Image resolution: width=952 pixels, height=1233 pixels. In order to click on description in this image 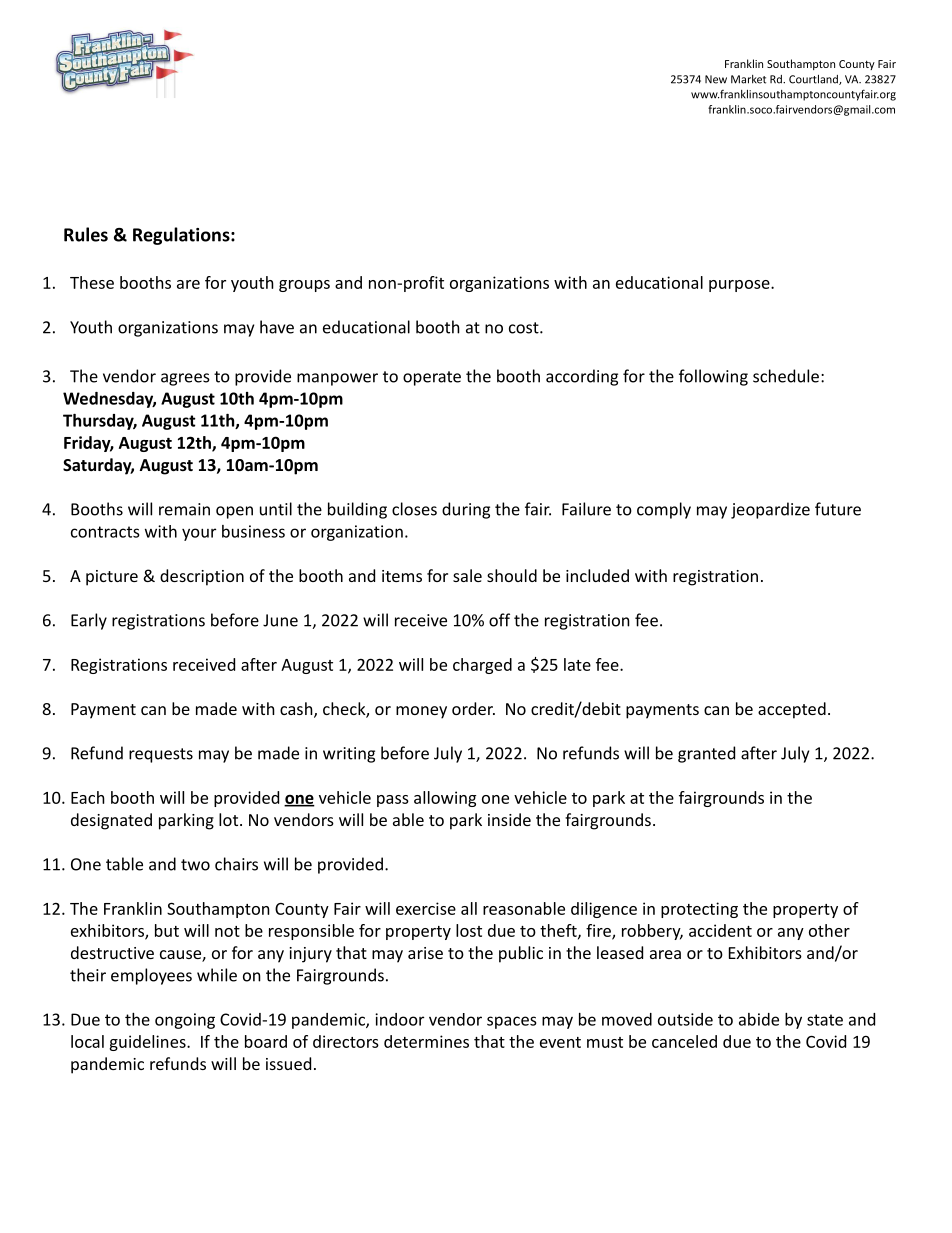, I will do `click(202, 577)`.
